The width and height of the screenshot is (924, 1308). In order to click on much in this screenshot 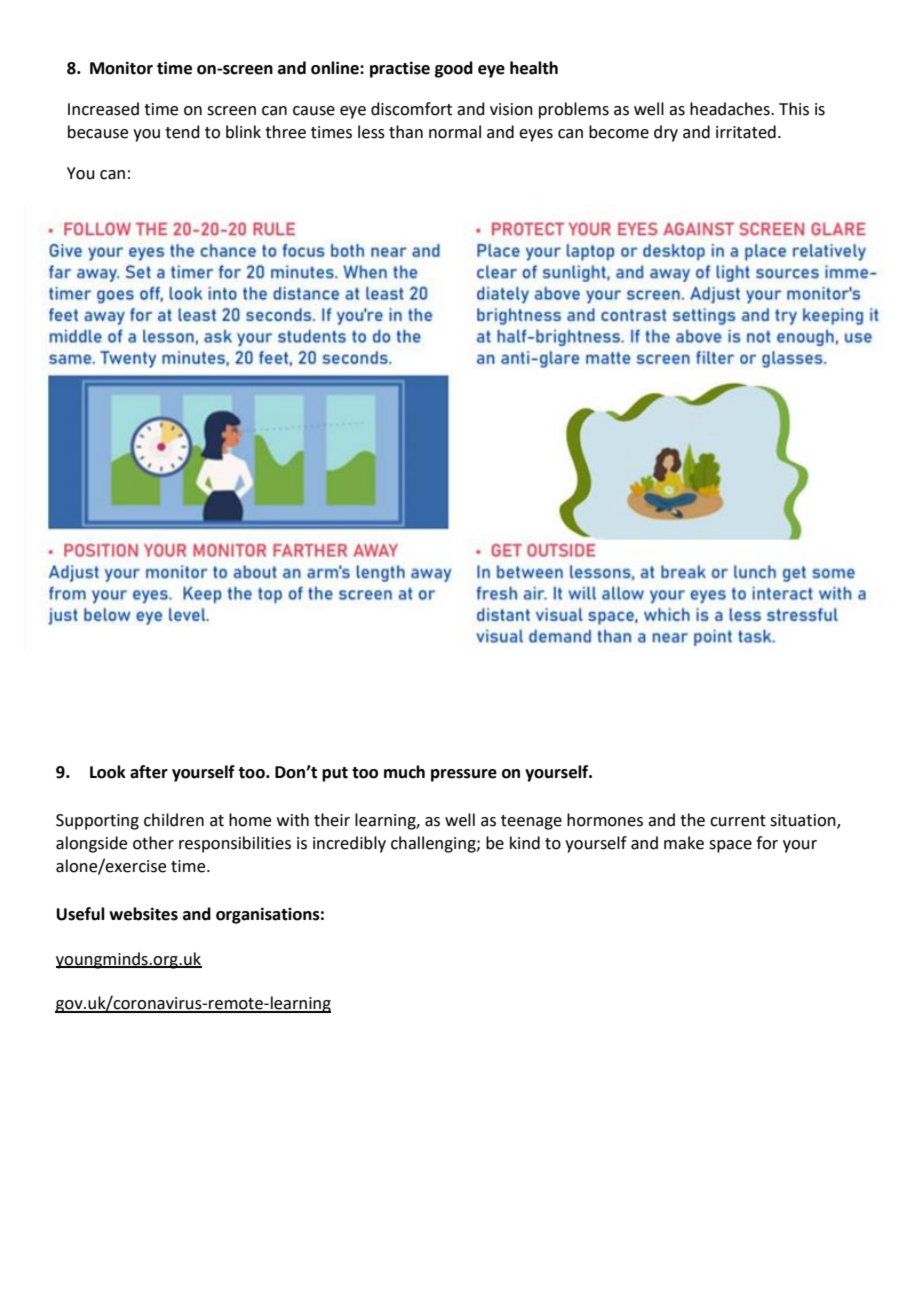, I will do `click(404, 772)`.
